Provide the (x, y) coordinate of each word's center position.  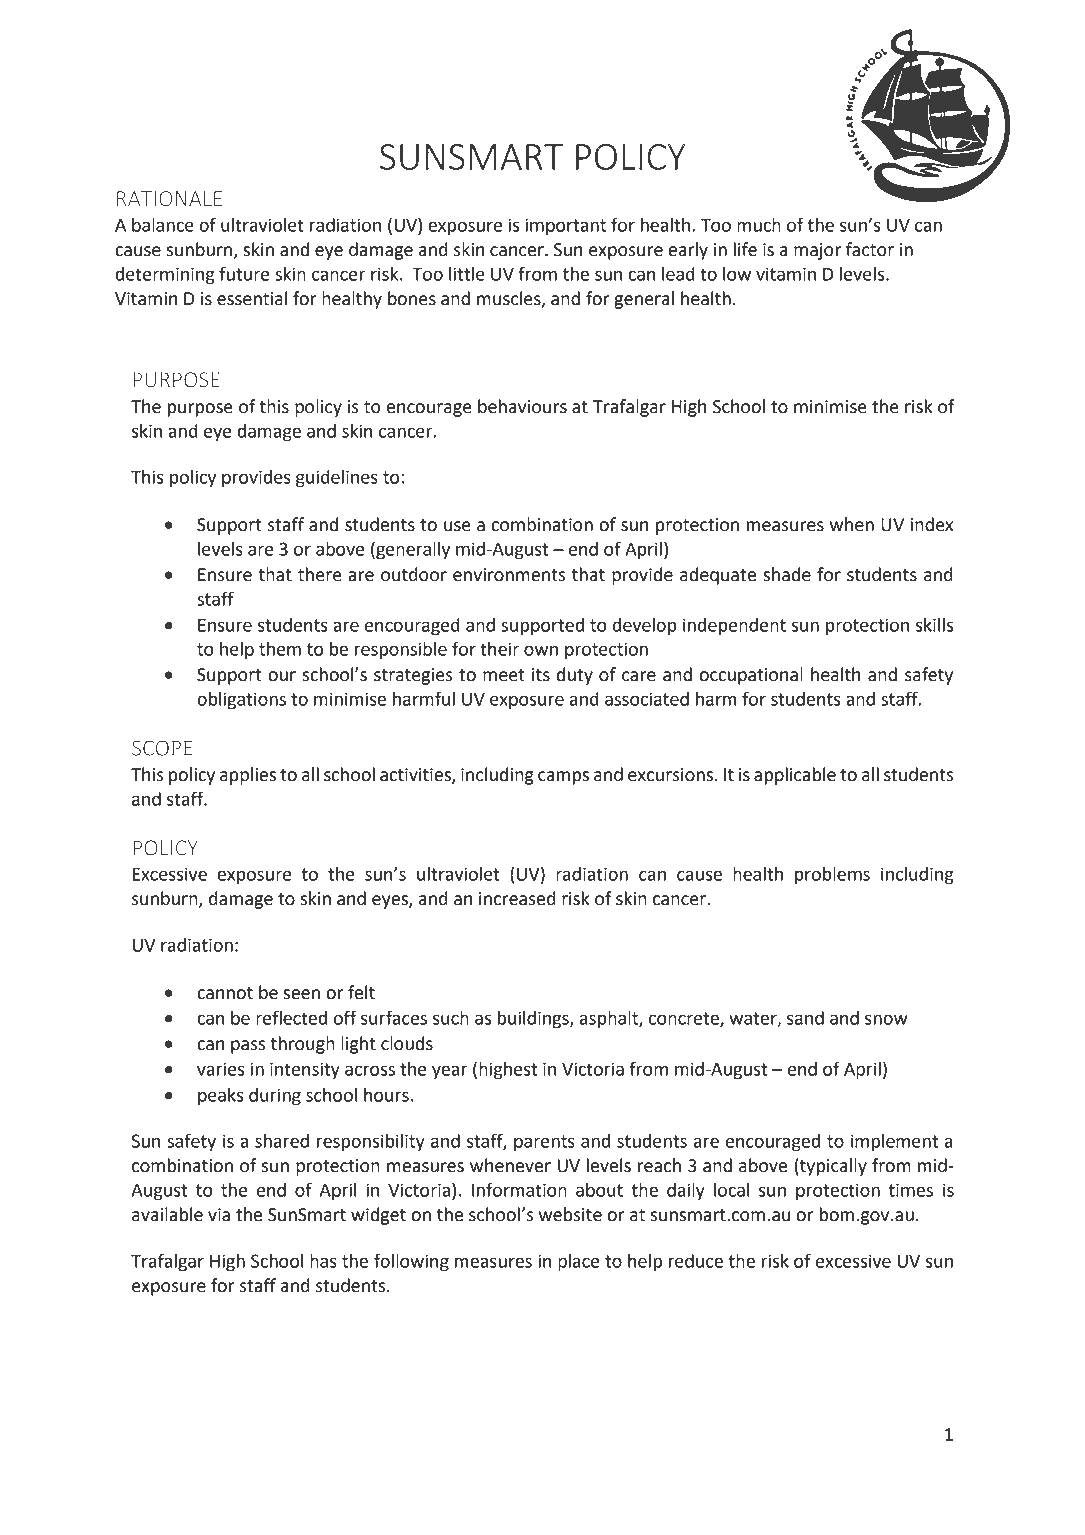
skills (934, 625)
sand (805, 1018)
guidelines (337, 479)
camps (563, 778)
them (280, 649)
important (565, 227)
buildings (534, 1020)
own (541, 650)
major (817, 251)
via (219, 1215)
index (932, 524)
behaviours (522, 406)
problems (832, 876)
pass (248, 1047)
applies (248, 776)
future (244, 273)
